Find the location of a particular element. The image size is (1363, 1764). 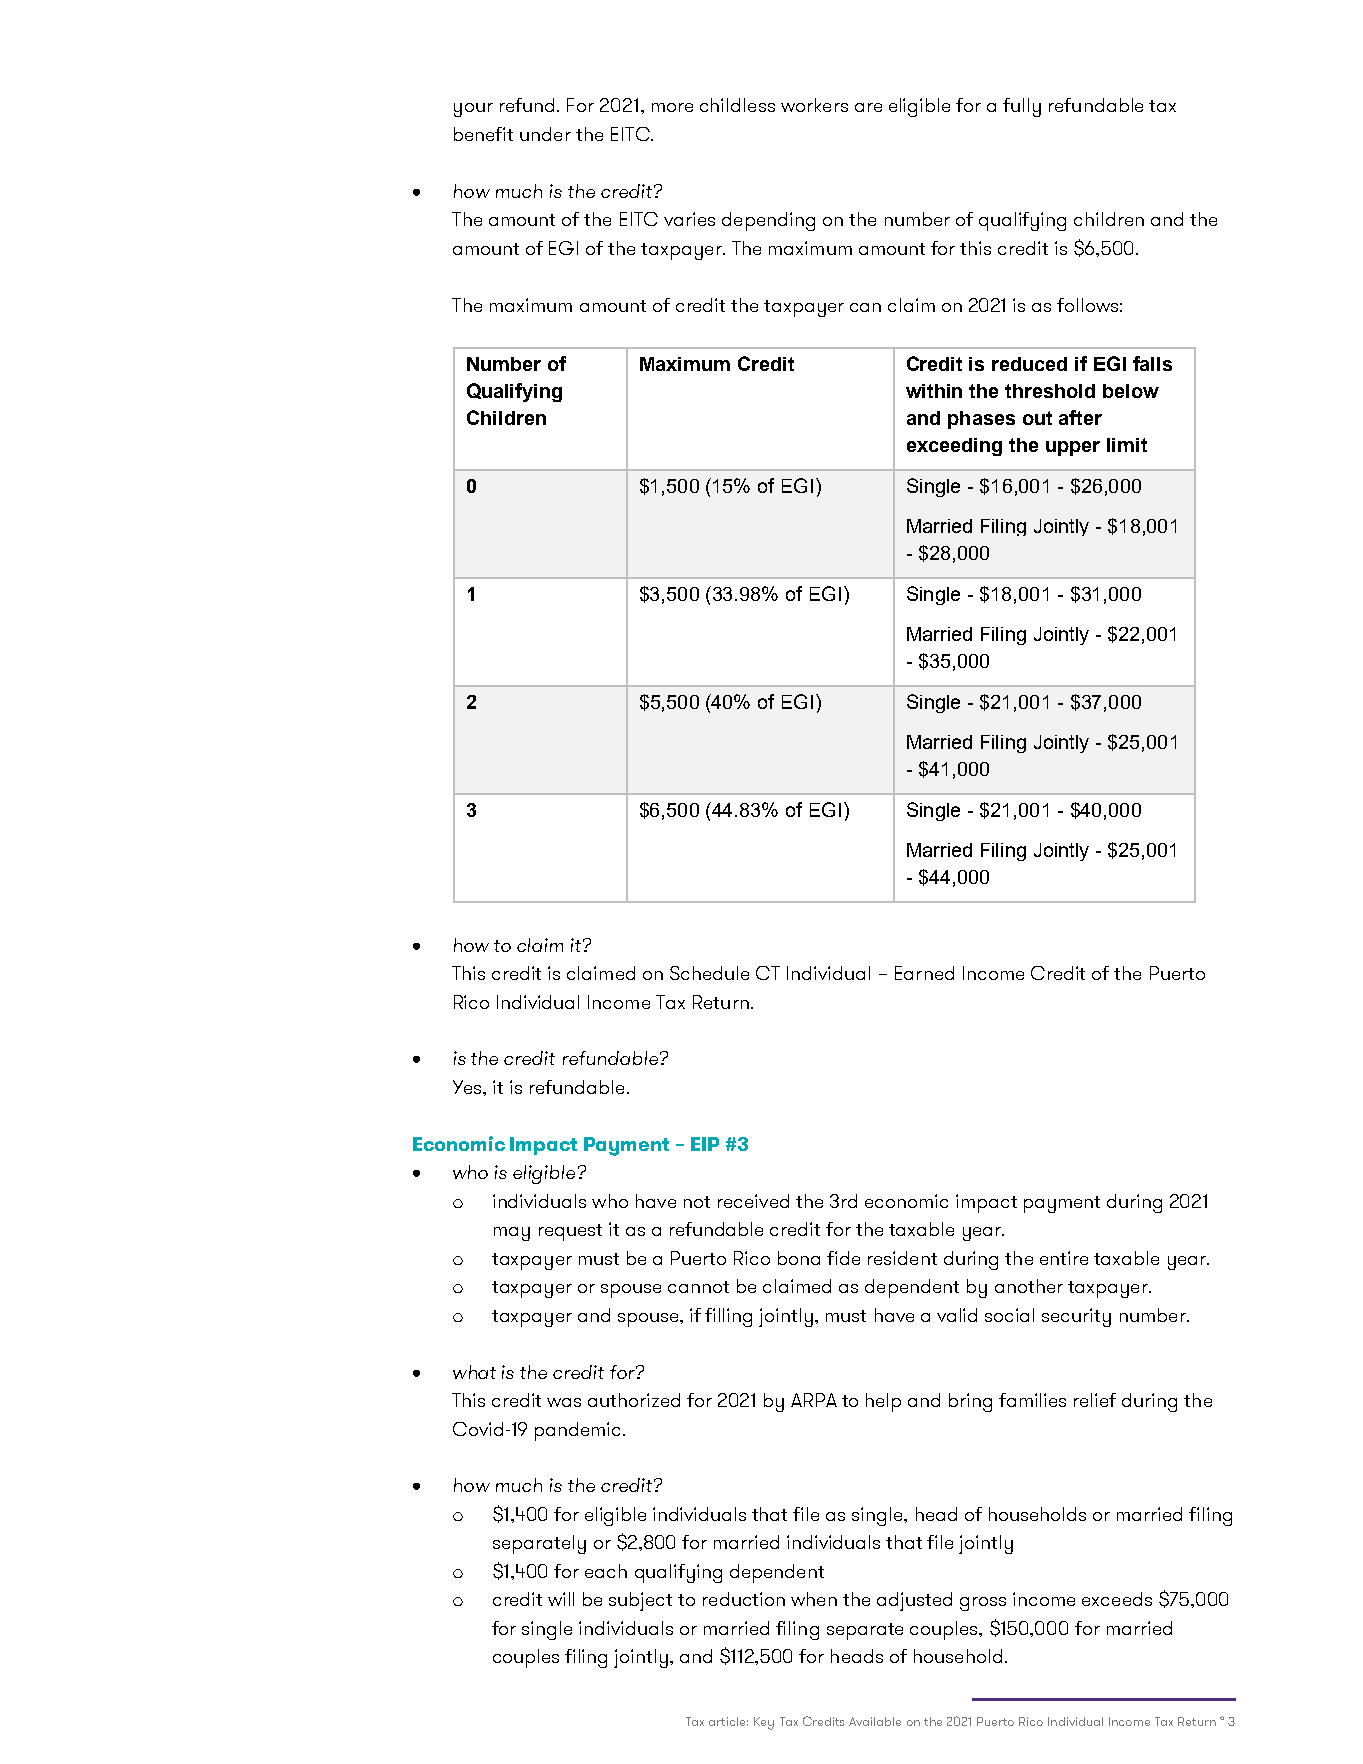

workers is located at coordinates (814, 105).
